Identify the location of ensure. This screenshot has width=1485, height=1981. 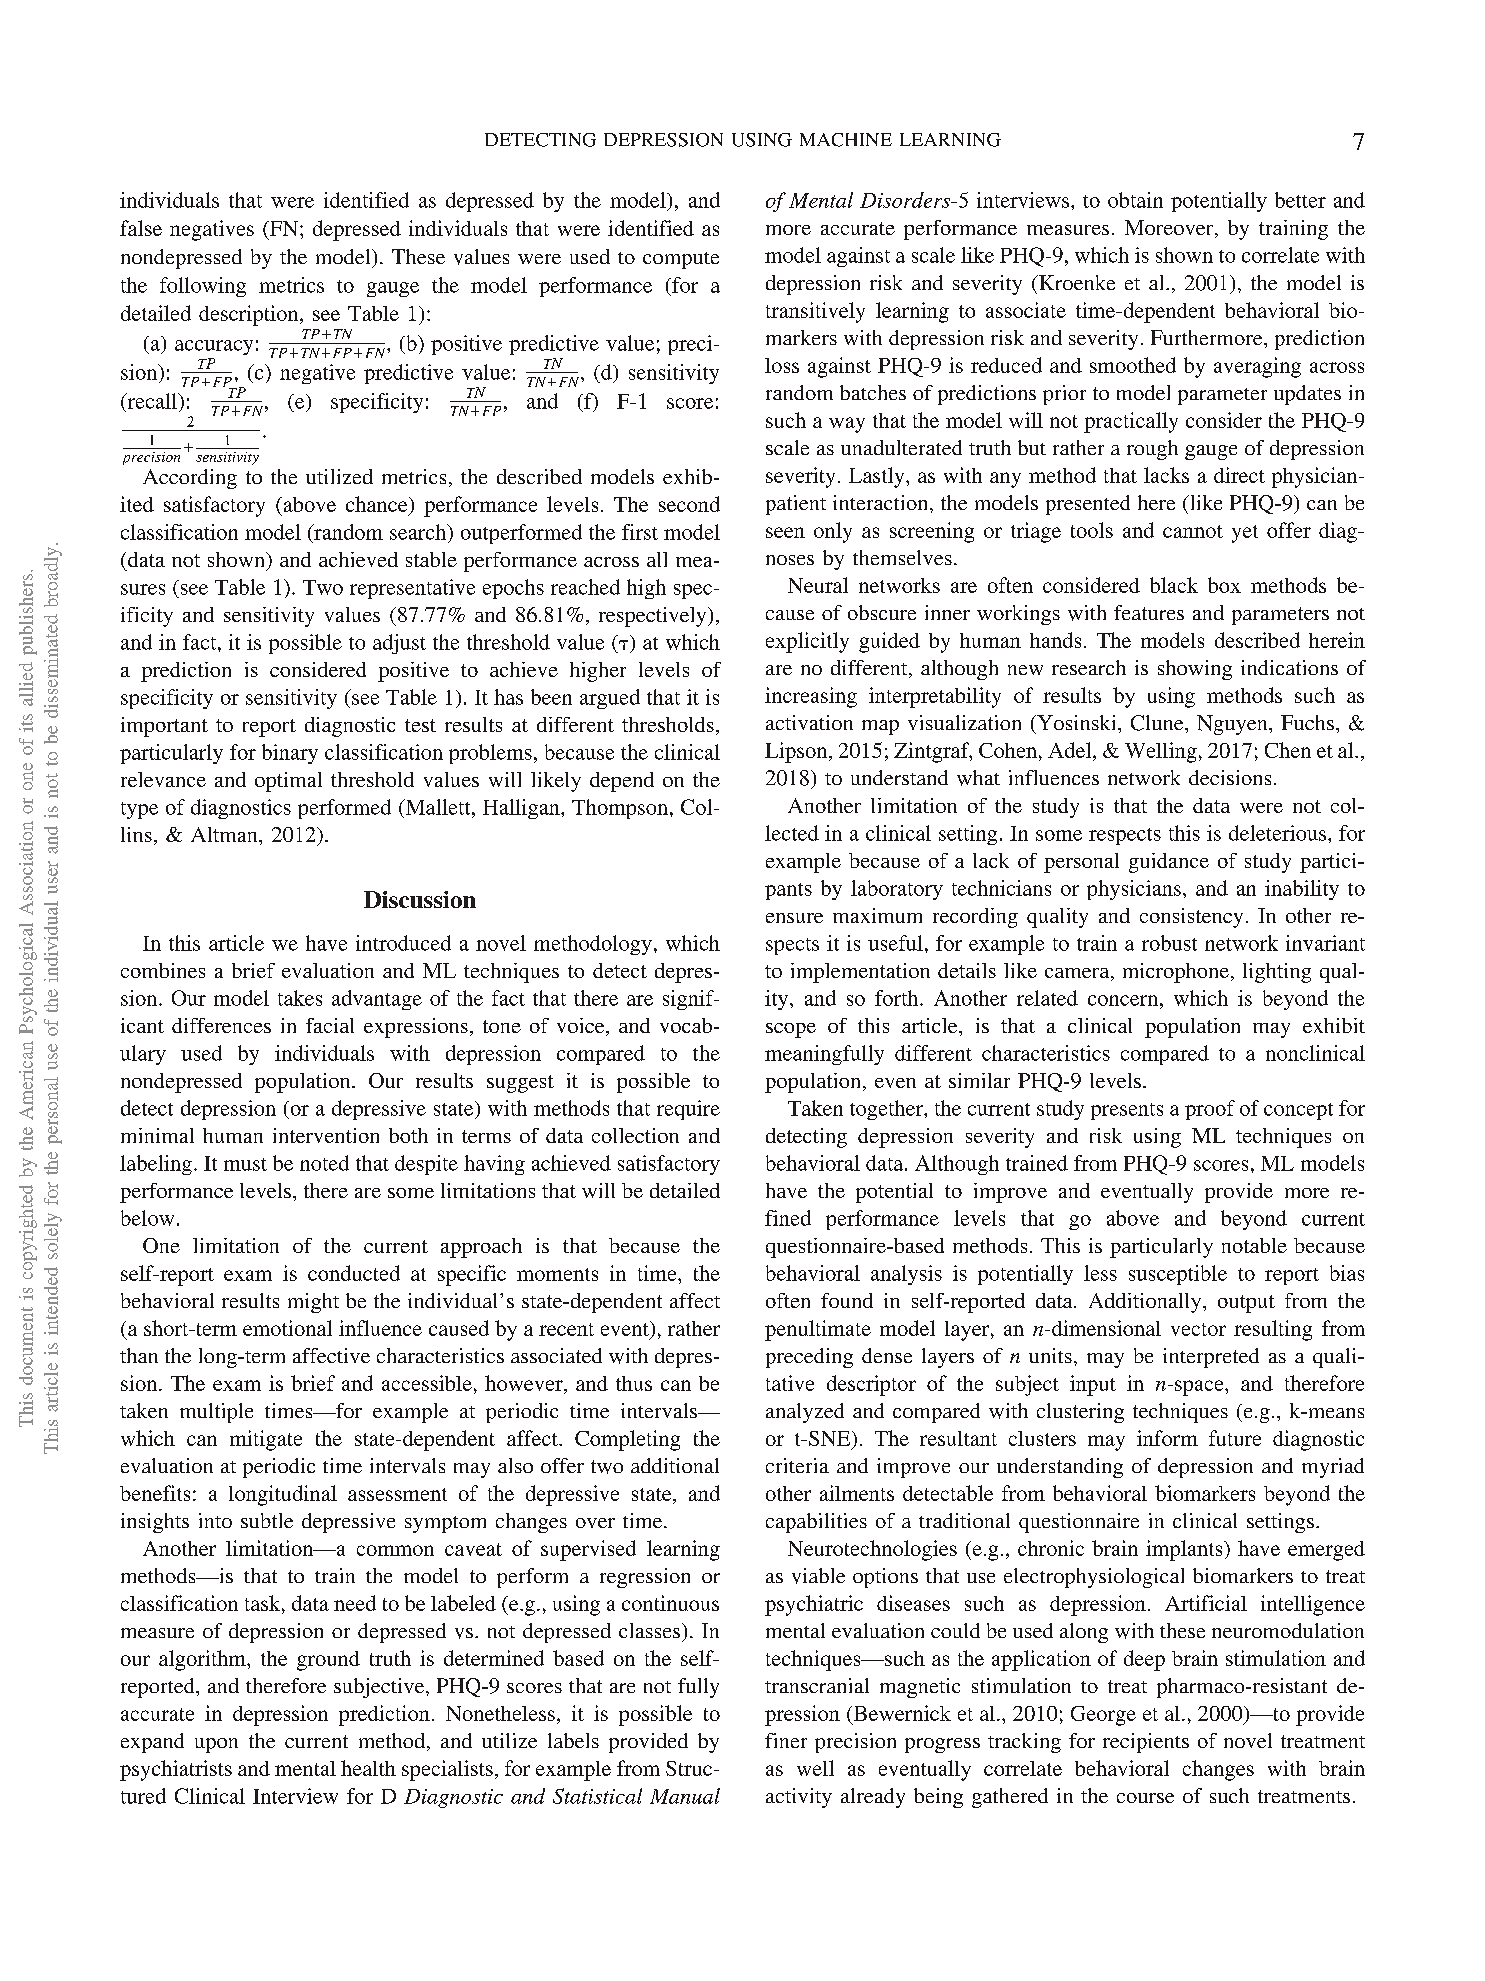
(794, 918).
